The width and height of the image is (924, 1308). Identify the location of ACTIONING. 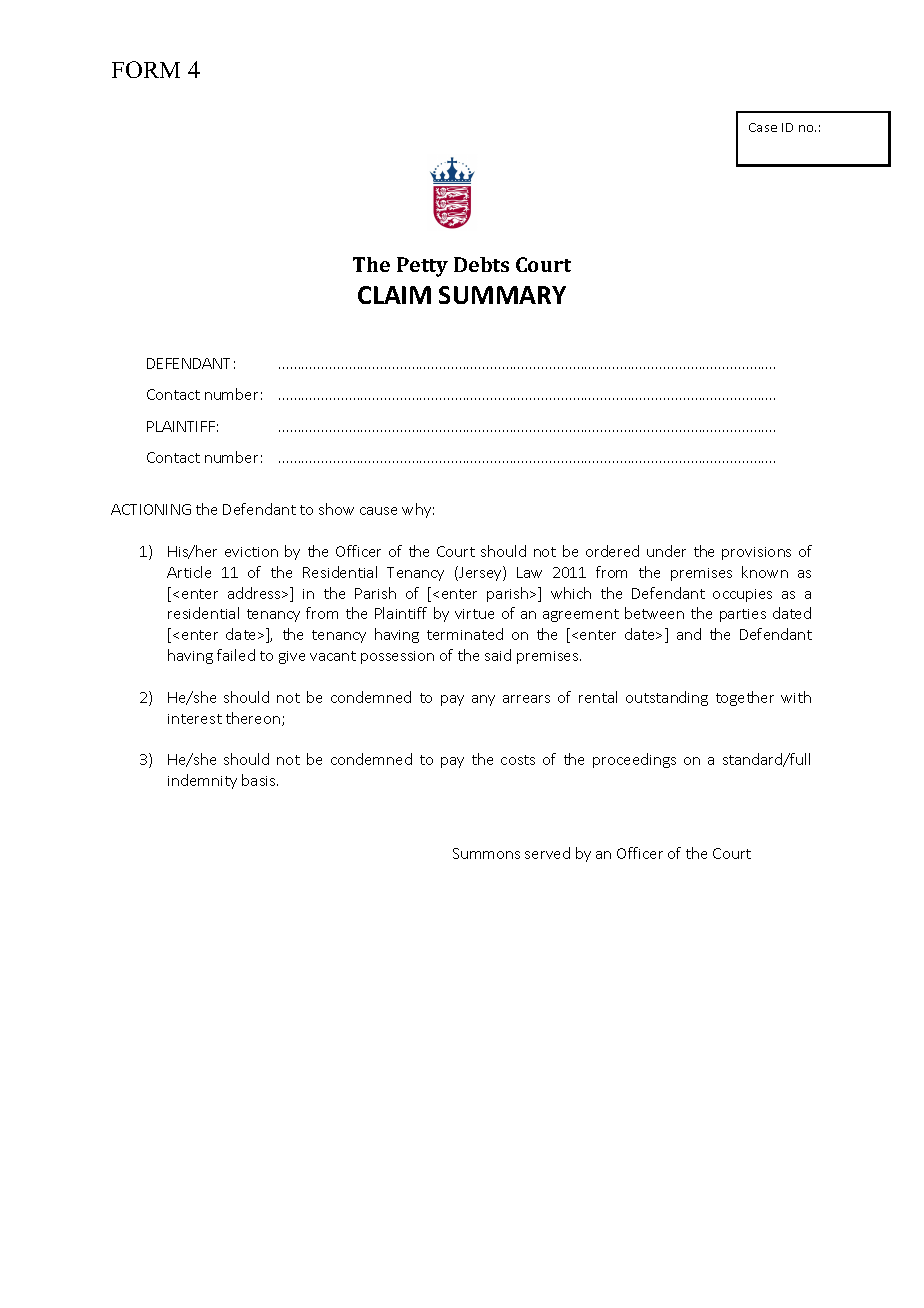
(151, 509).
